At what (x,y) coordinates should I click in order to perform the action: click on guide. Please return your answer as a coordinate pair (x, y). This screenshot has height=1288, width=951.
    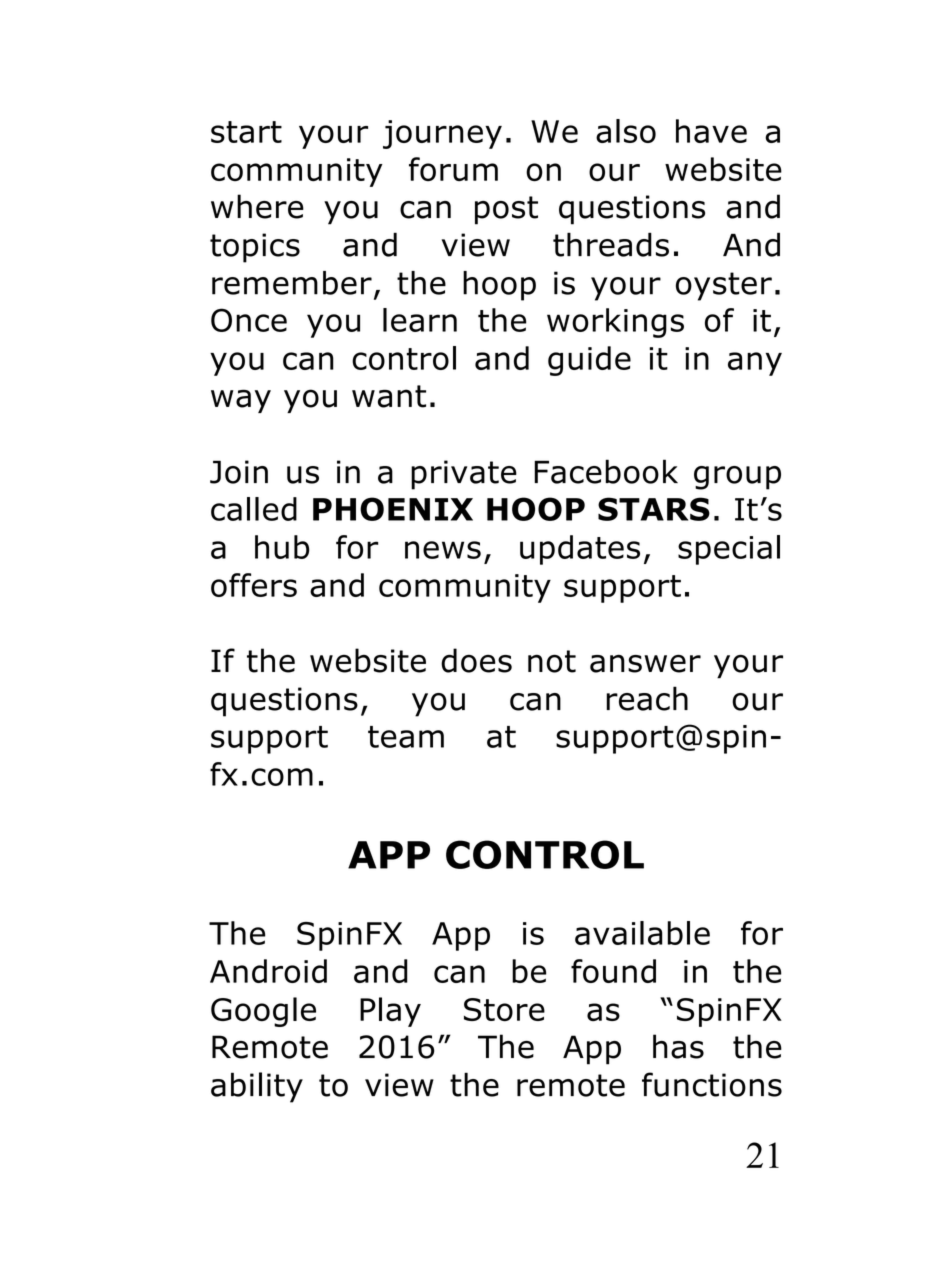
    Looking at the image, I should click on (589, 361).
